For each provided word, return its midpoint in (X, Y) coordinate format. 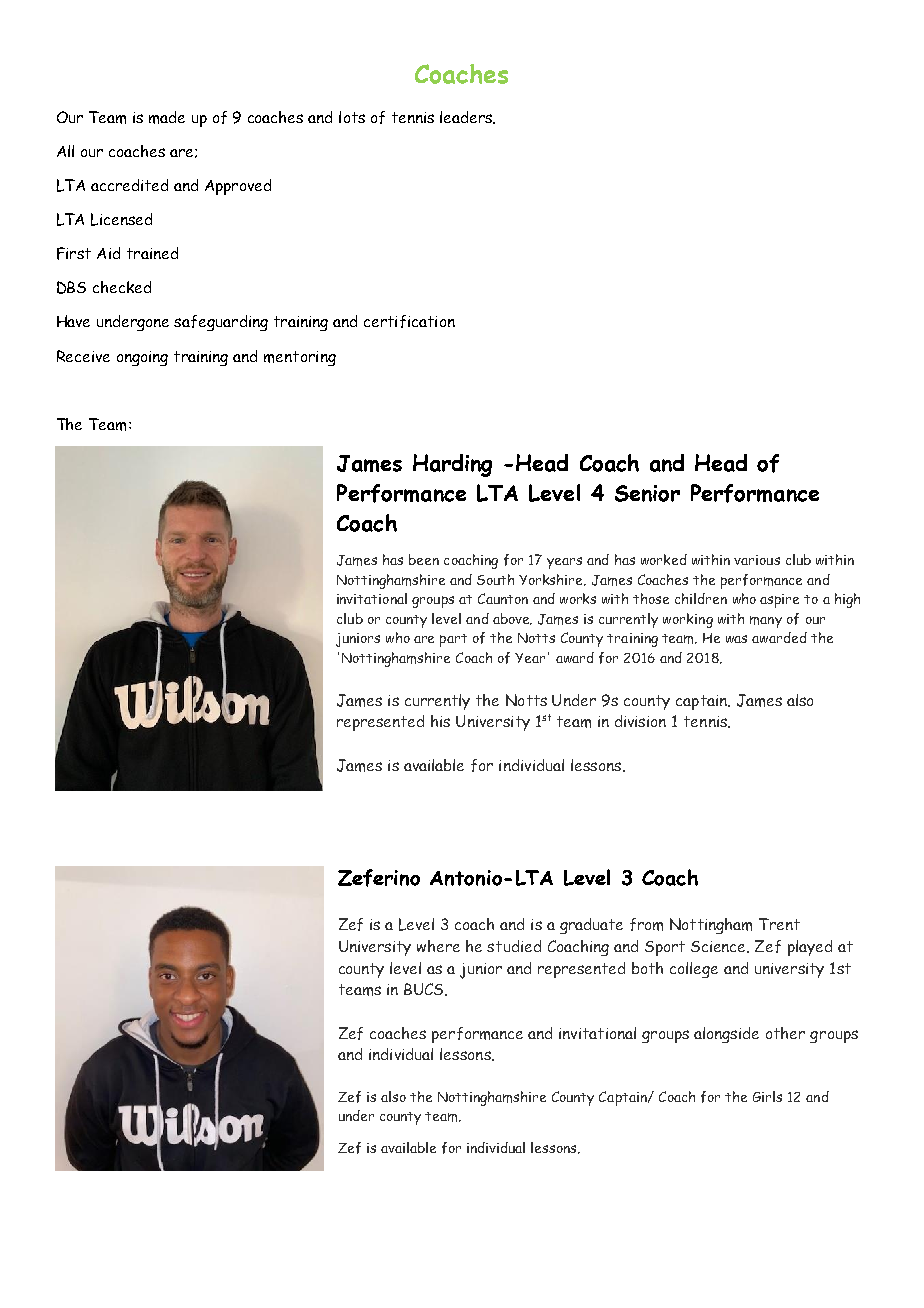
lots (352, 117)
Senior (647, 493)
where (438, 946)
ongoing (142, 358)
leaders (467, 117)
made (167, 117)
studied (514, 946)
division (640, 721)
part (453, 640)
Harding (452, 465)
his (440, 721)
